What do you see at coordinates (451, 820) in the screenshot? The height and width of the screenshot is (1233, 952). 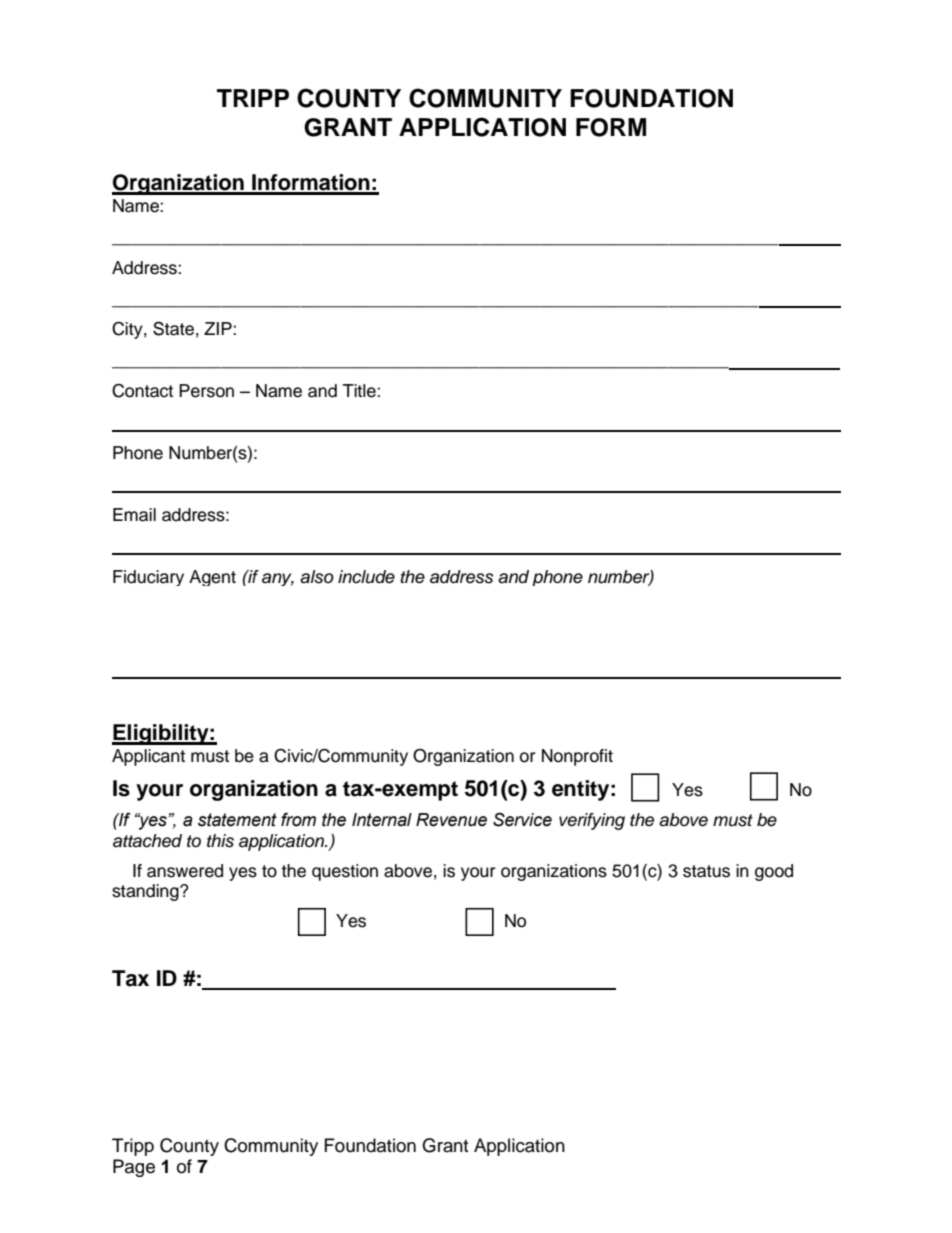 I see `Revenue` at bounding box center [451, 820].
